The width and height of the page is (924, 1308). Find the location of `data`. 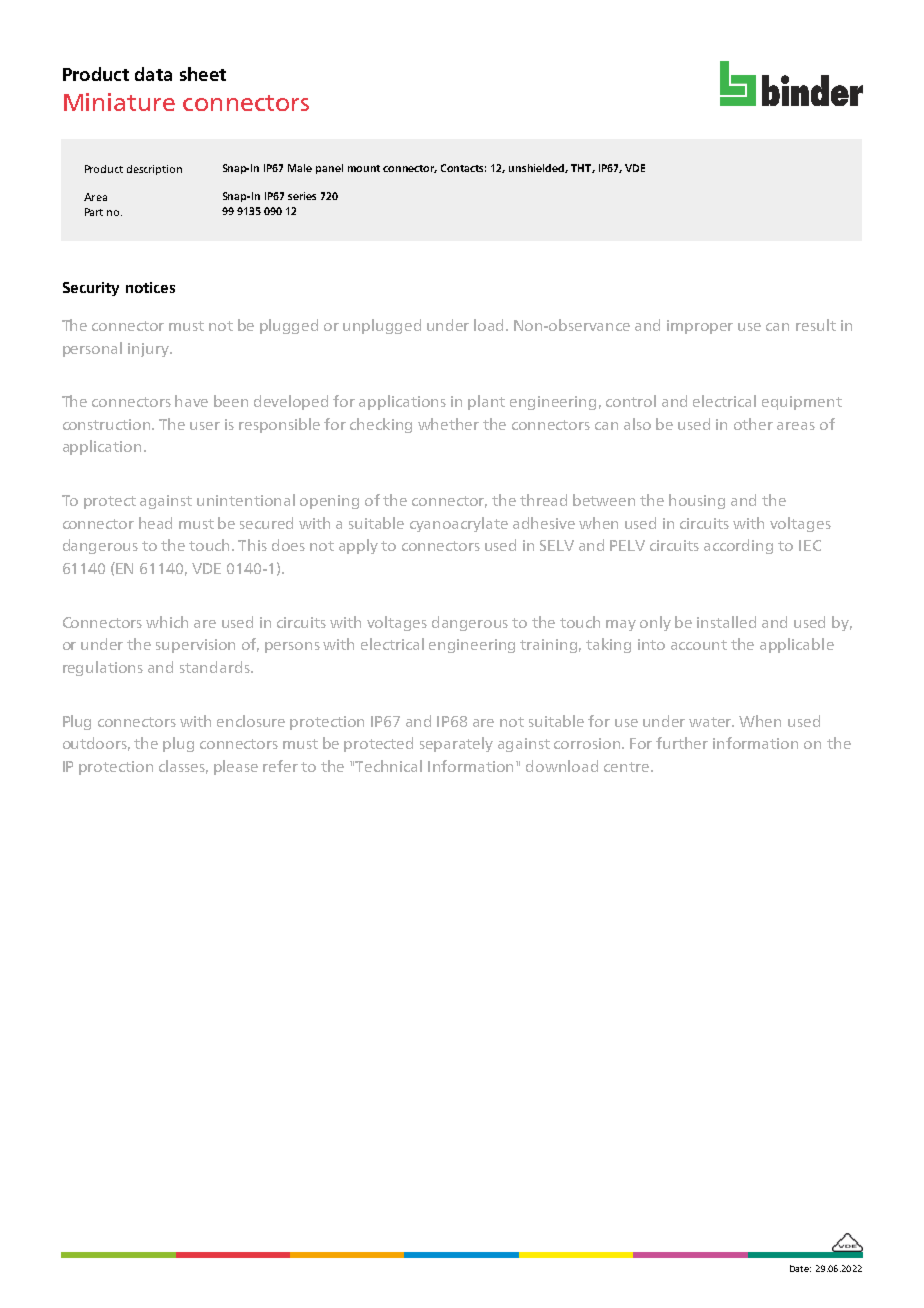

data is located at coordinates (153, 74).
